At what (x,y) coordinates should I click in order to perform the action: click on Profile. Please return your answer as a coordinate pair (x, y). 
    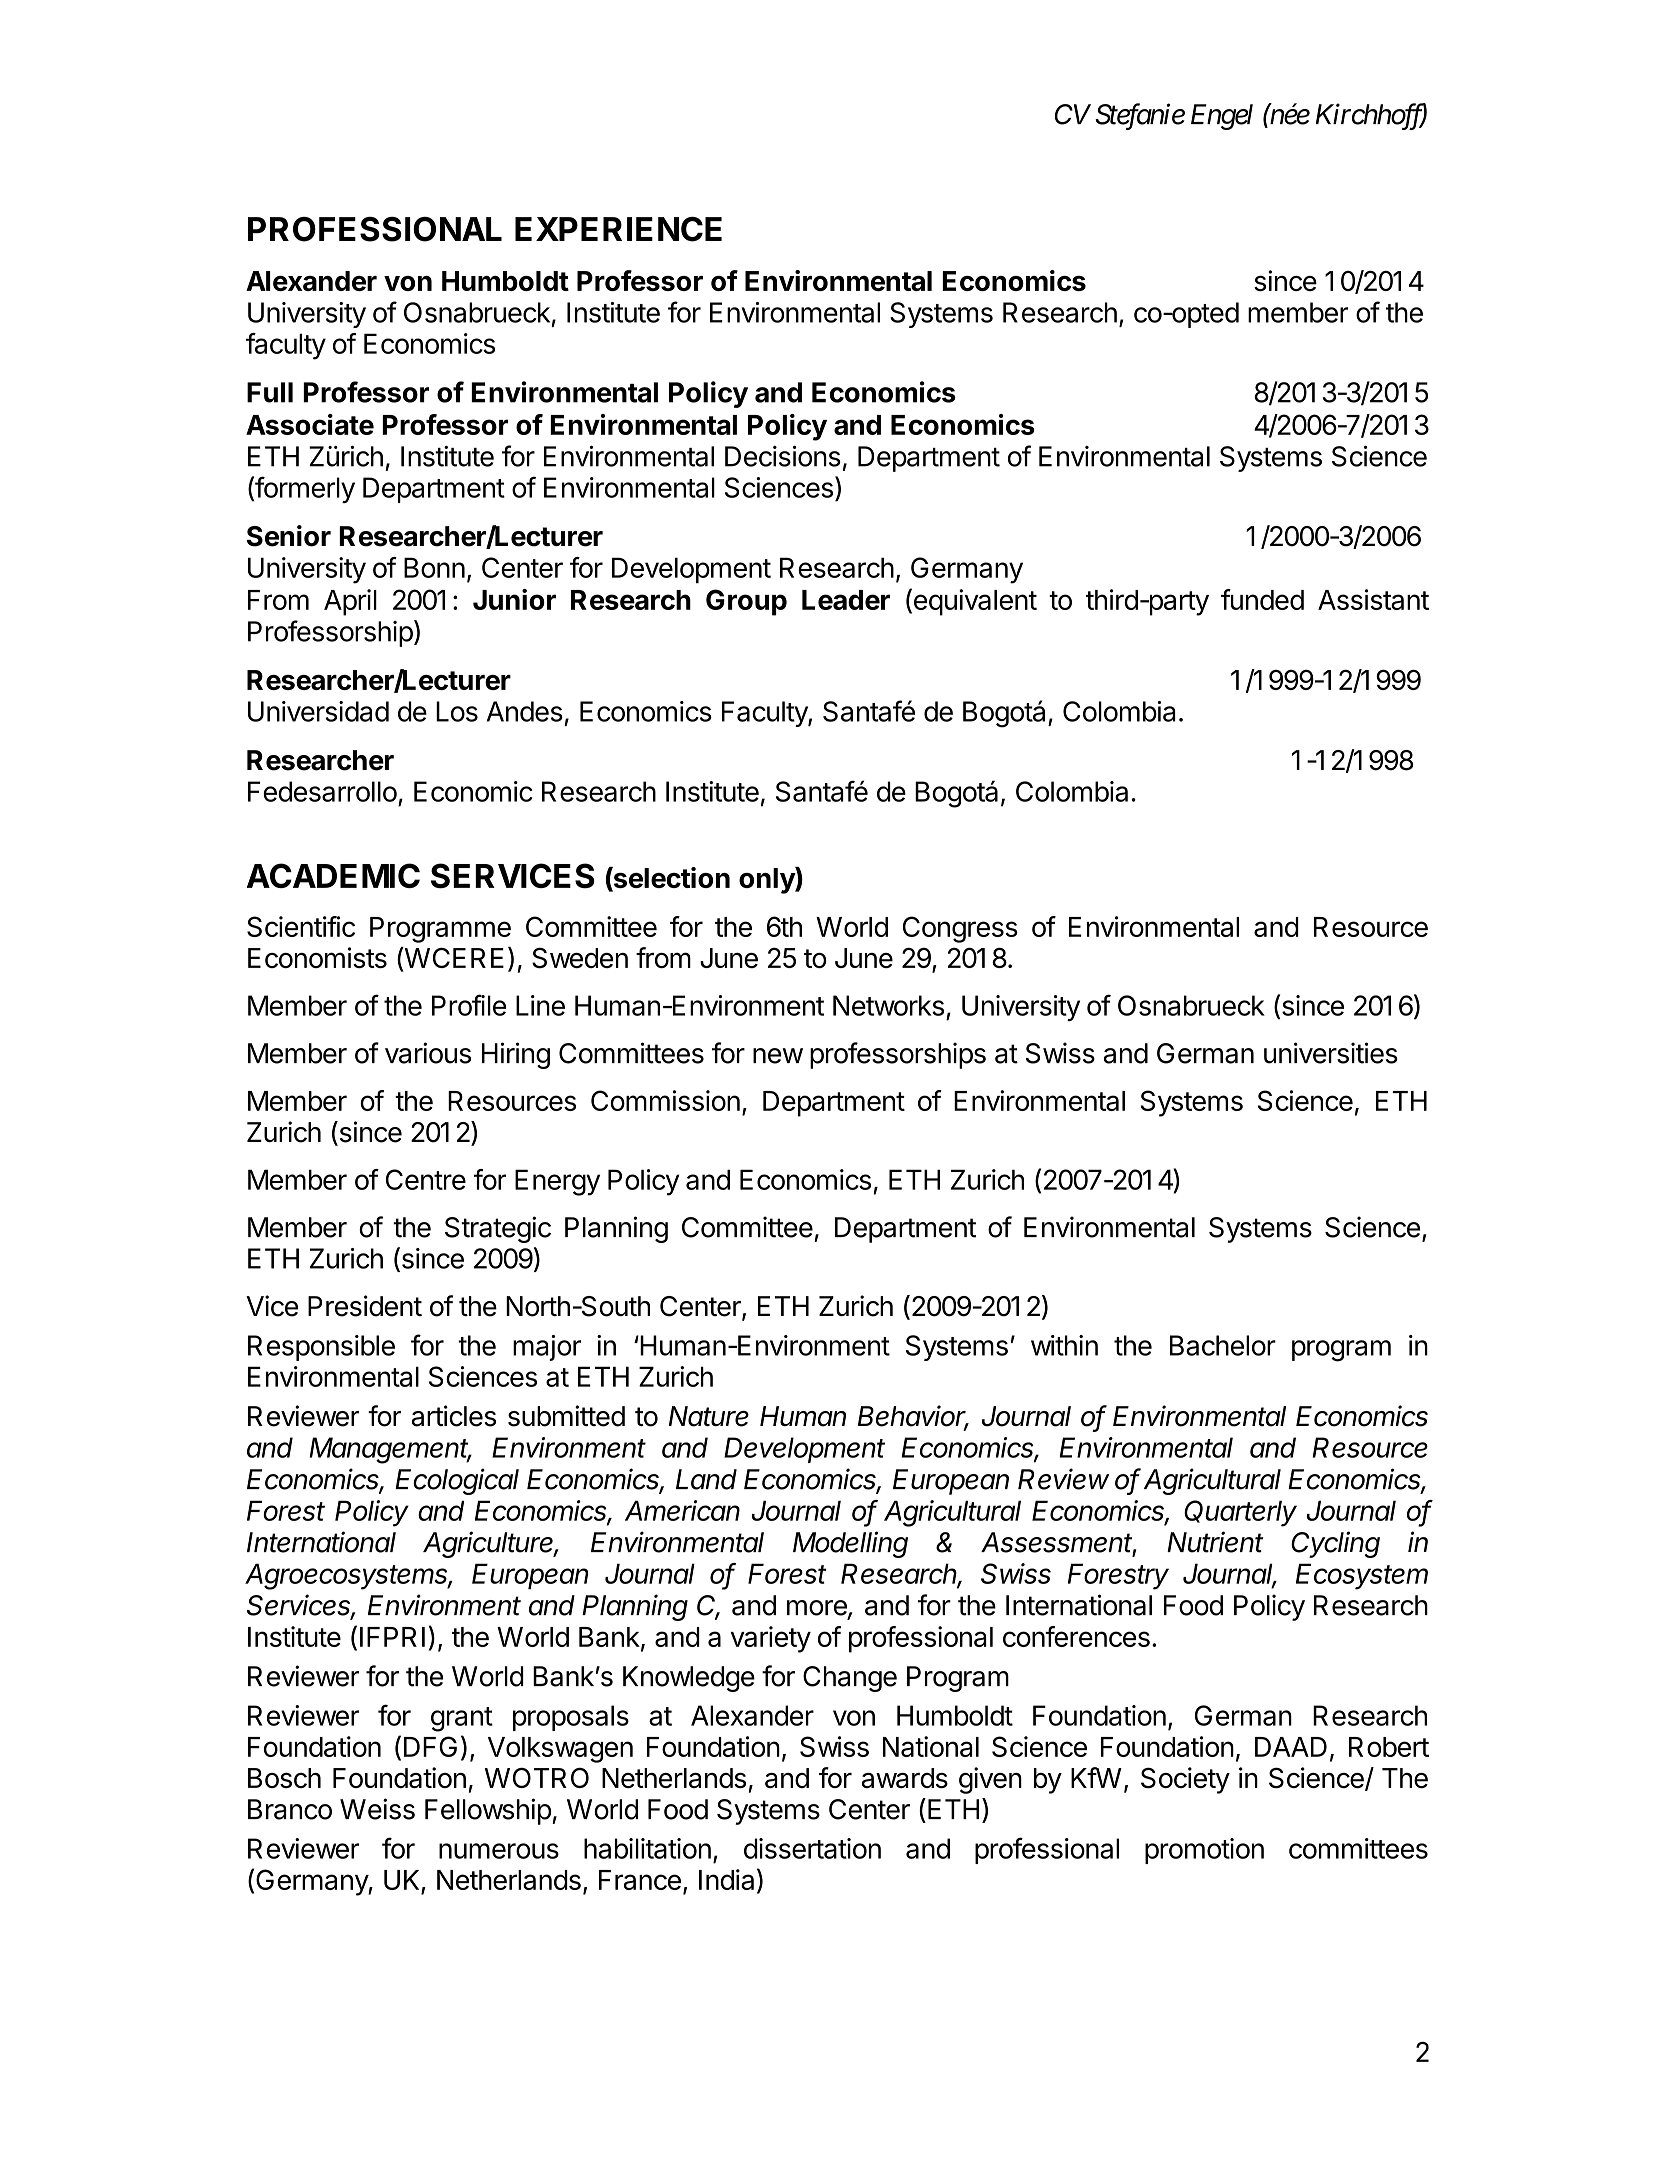
    Looking at the image, I should click on (469, 1005).
